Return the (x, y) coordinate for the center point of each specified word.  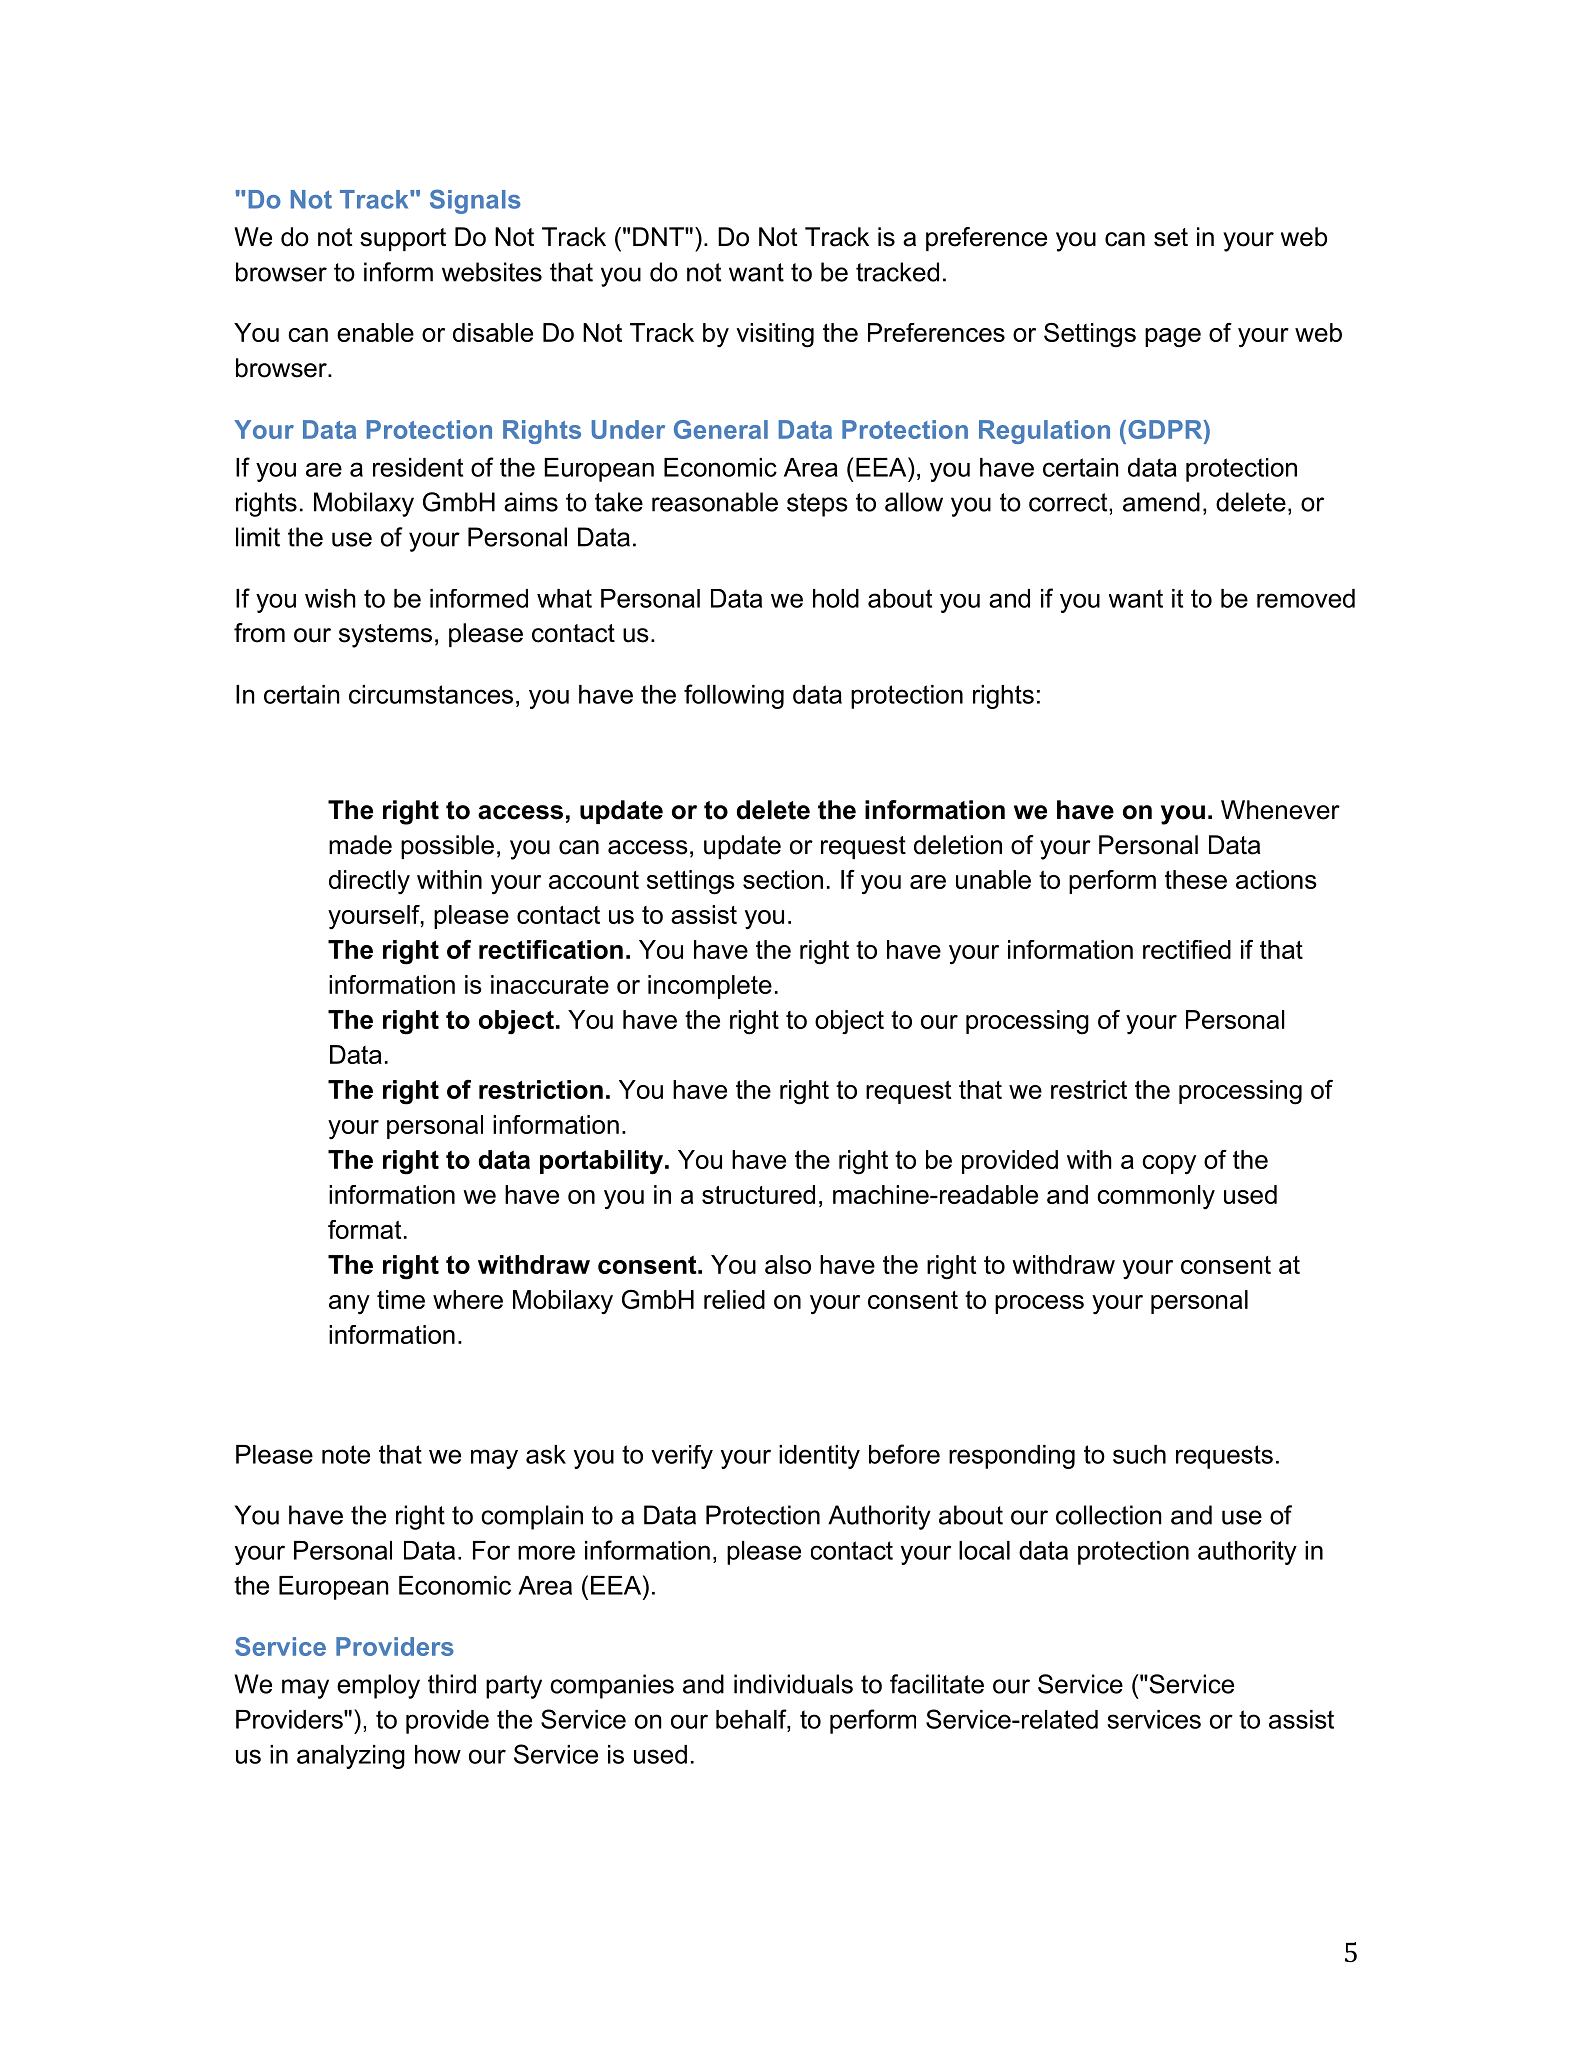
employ (378, 1686)
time (401, 1299)
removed (1306, 598)
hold (836, 598)
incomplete (710, 987)
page (1173, 338)
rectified (1187, 949)
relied (734, 1299)
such (1139, 1454)
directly (369, 882)
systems (385, 636)
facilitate (937, 1684)
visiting (775, 335)
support (403, 239)
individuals (793, 1684)
